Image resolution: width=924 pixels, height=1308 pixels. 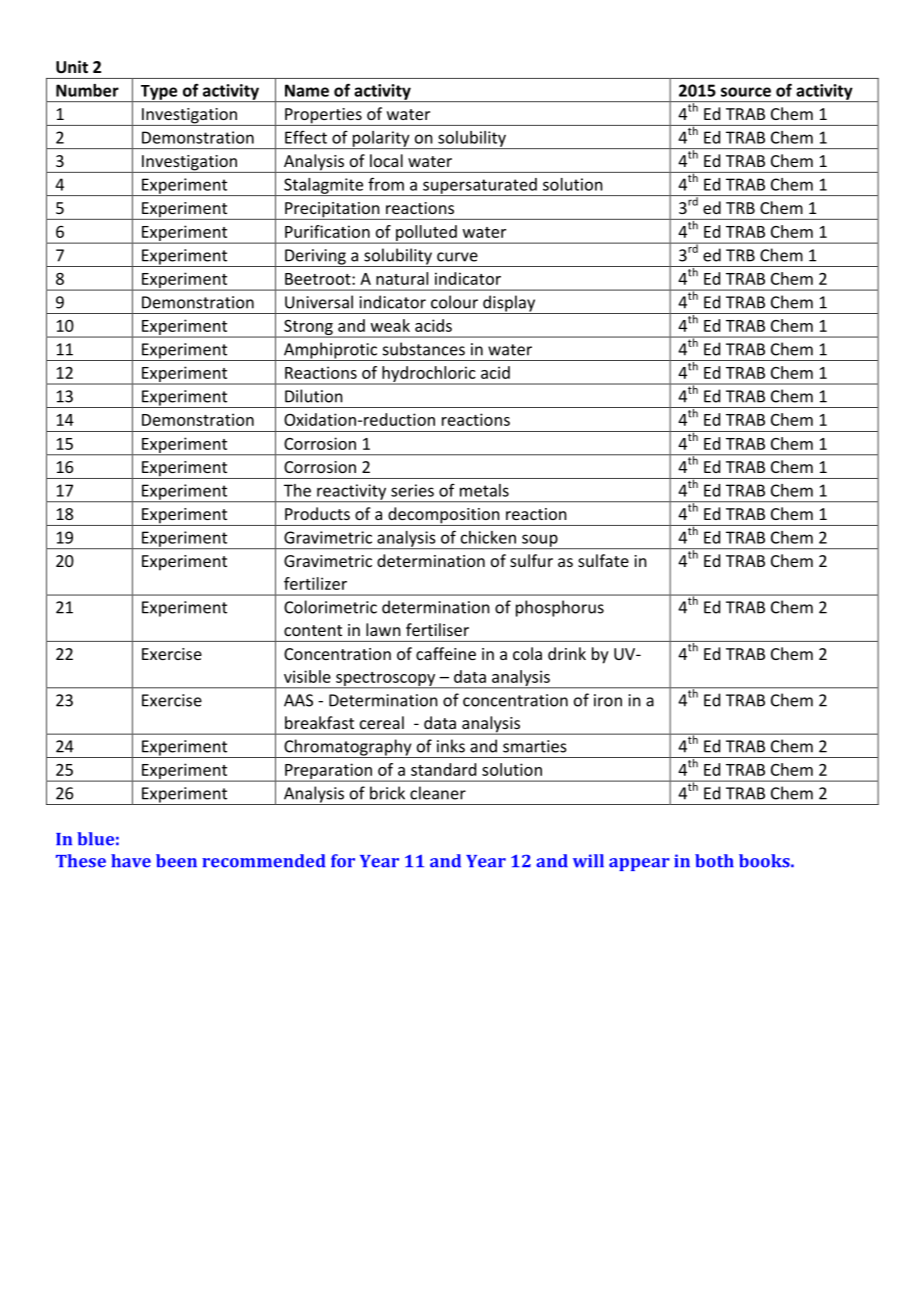 I want to click on Type, so click(x=159, y=93).
